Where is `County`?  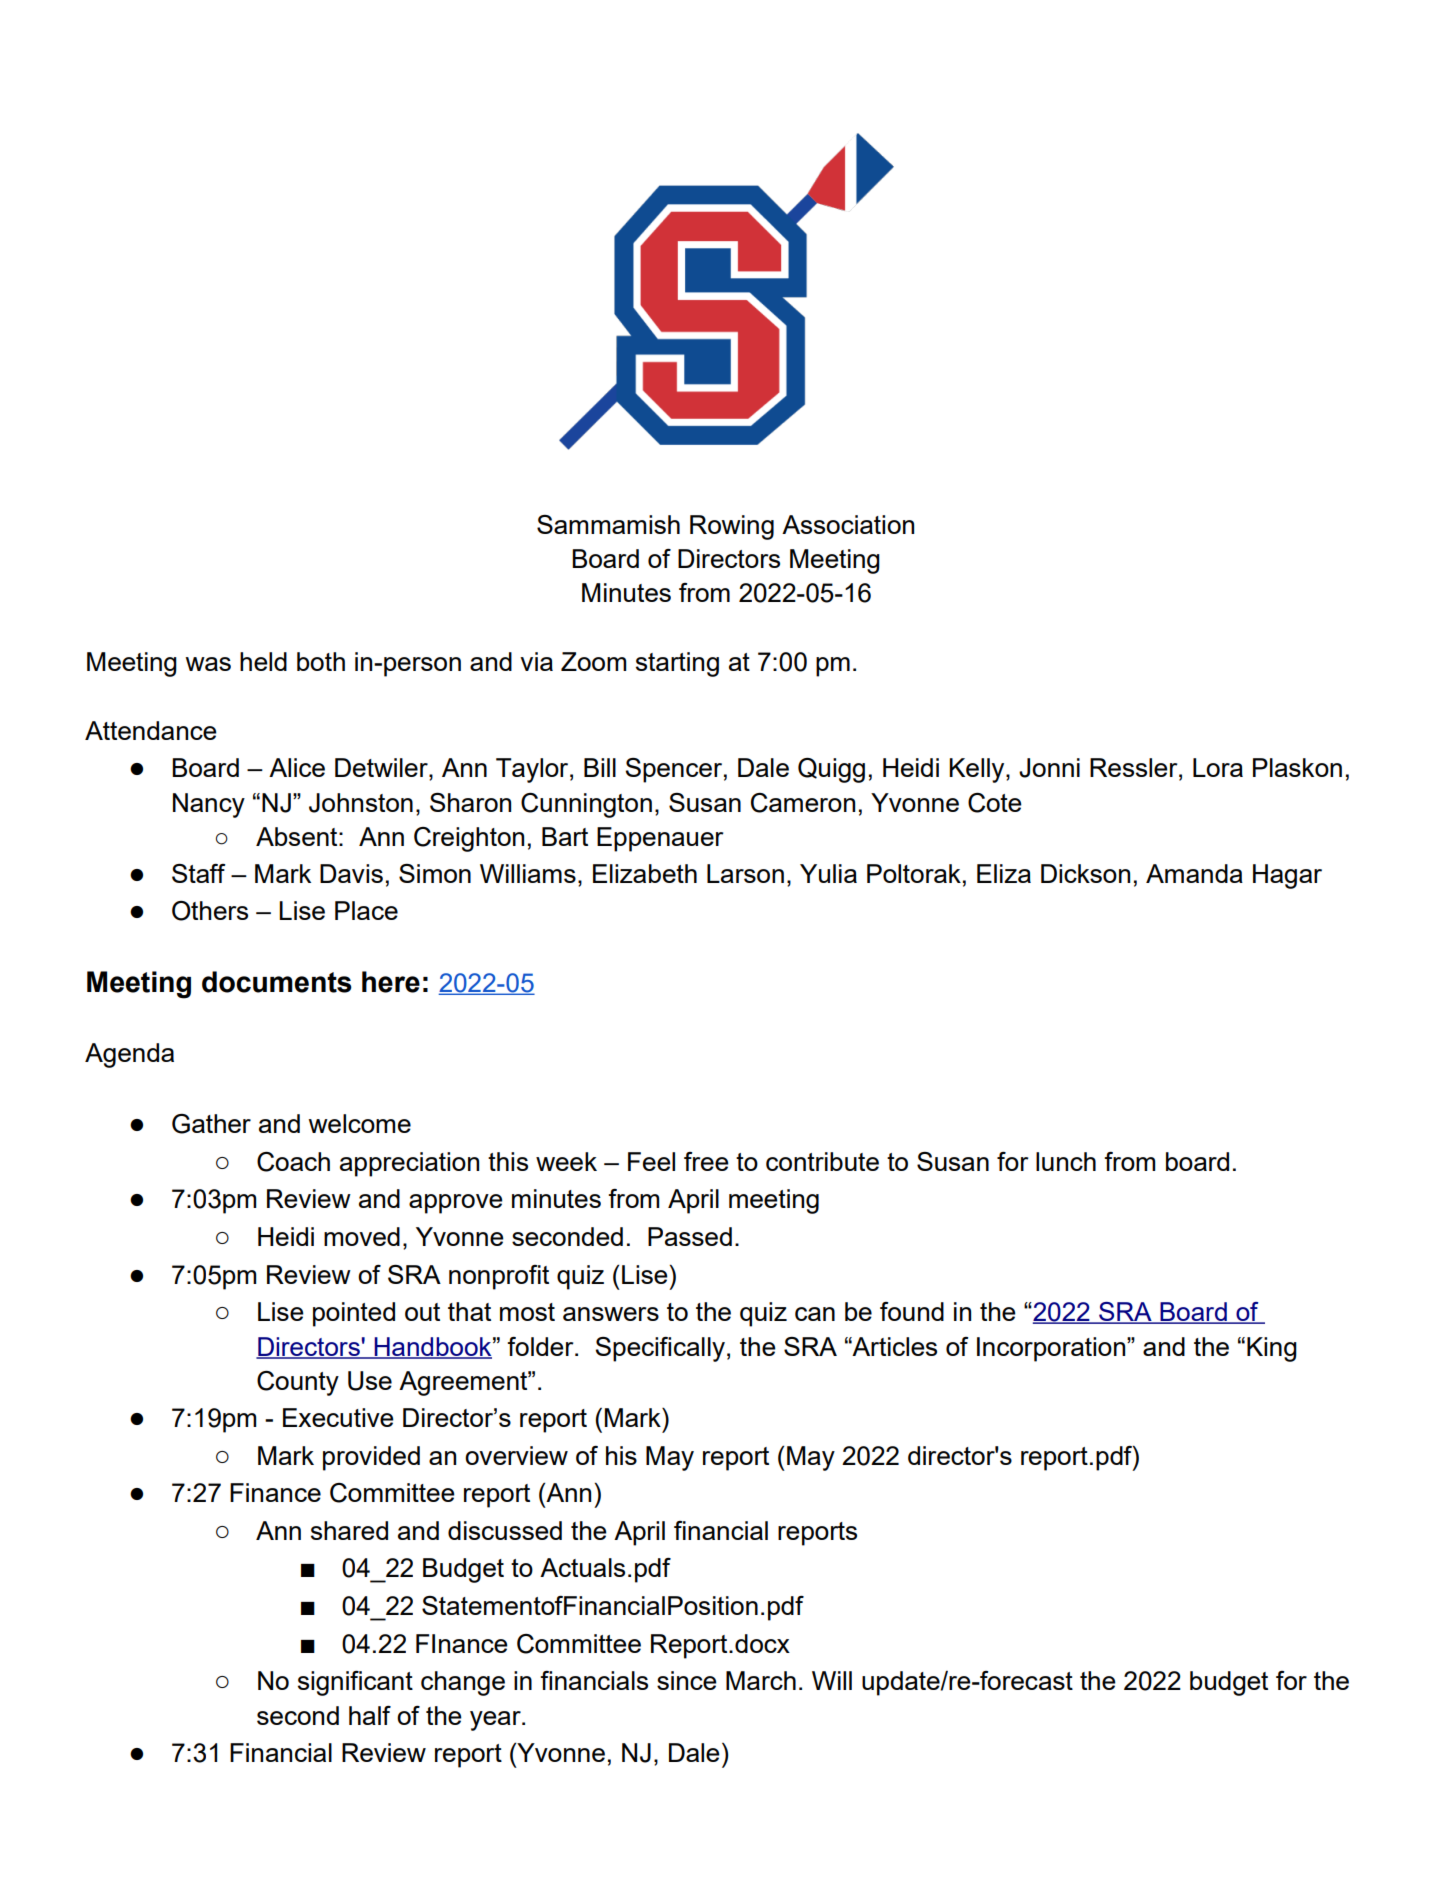
County is located at coordinates (298, 1383).
